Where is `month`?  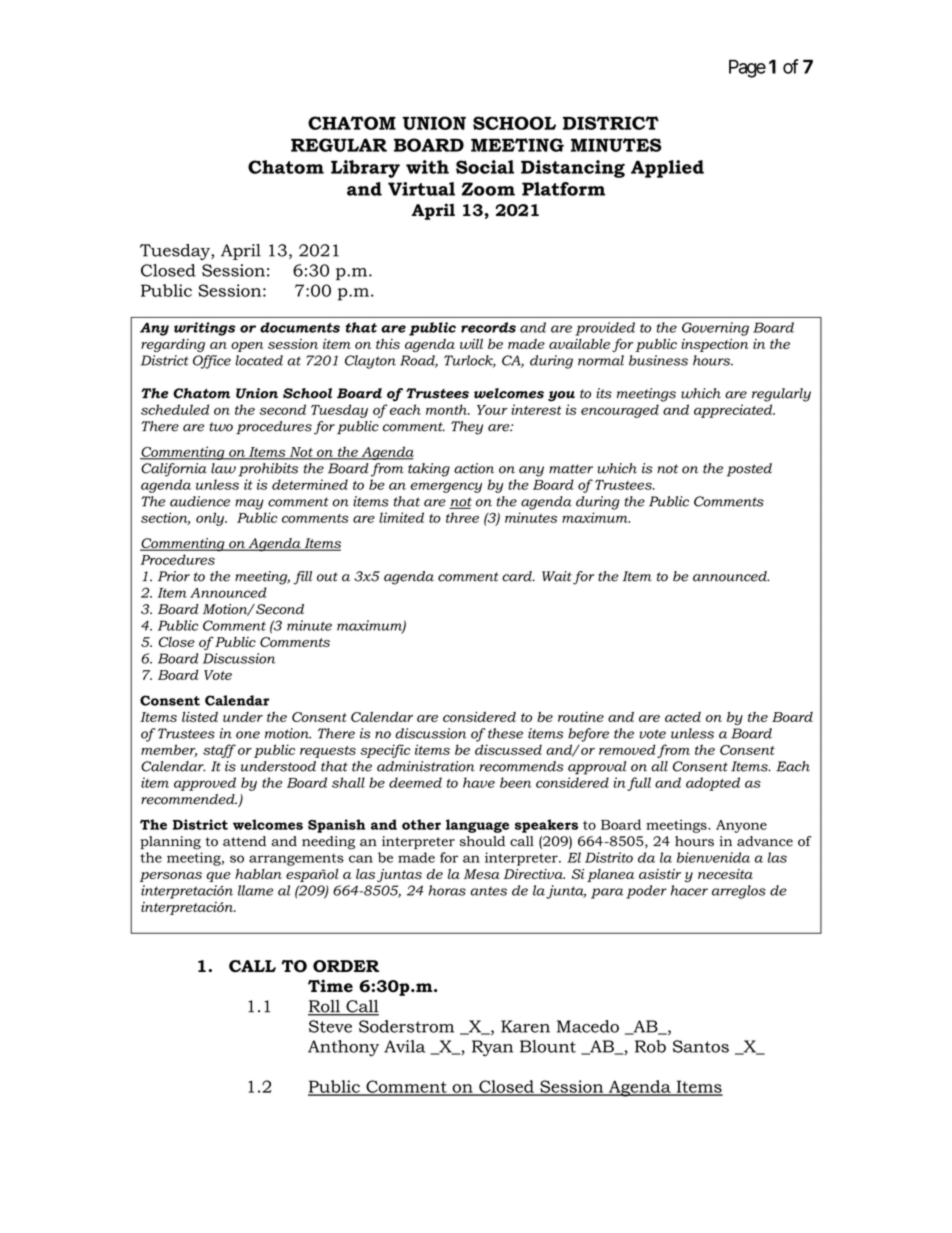
month is located at coordinates (447, 409).
